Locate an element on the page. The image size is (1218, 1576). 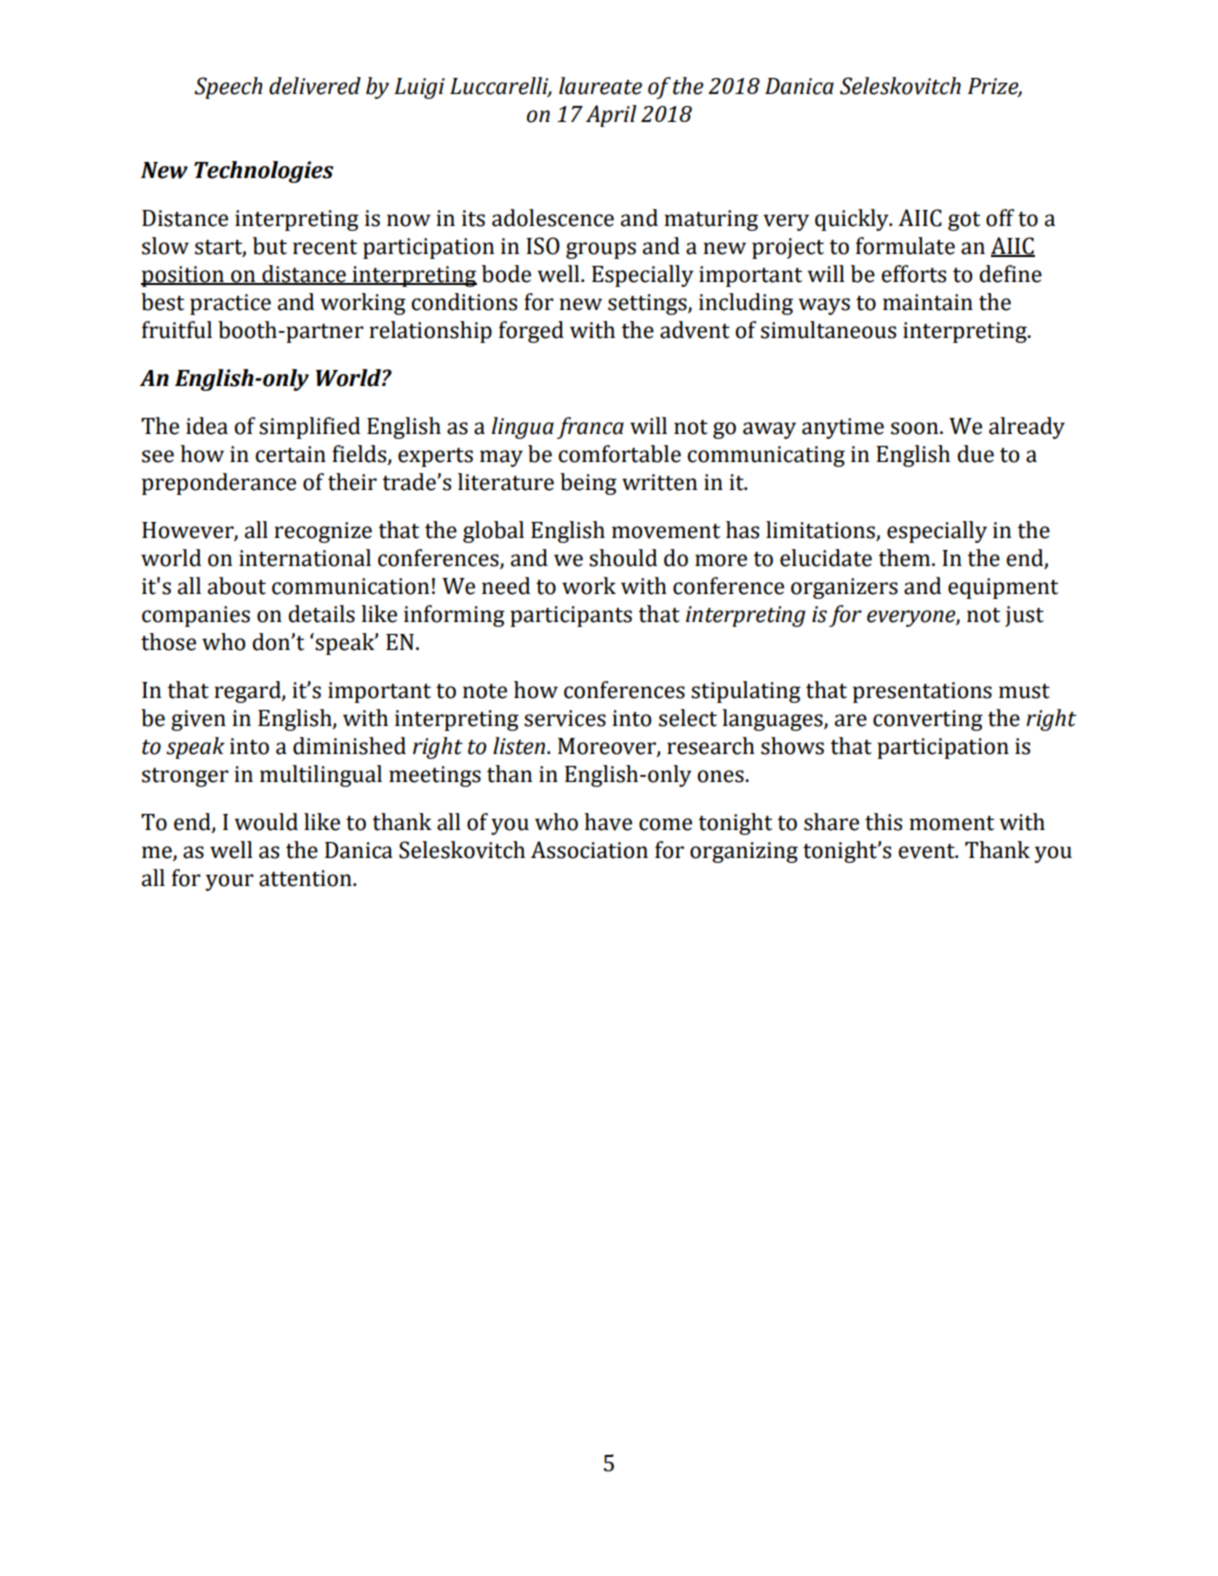
preponderance is located at coordinates (219, 484).
